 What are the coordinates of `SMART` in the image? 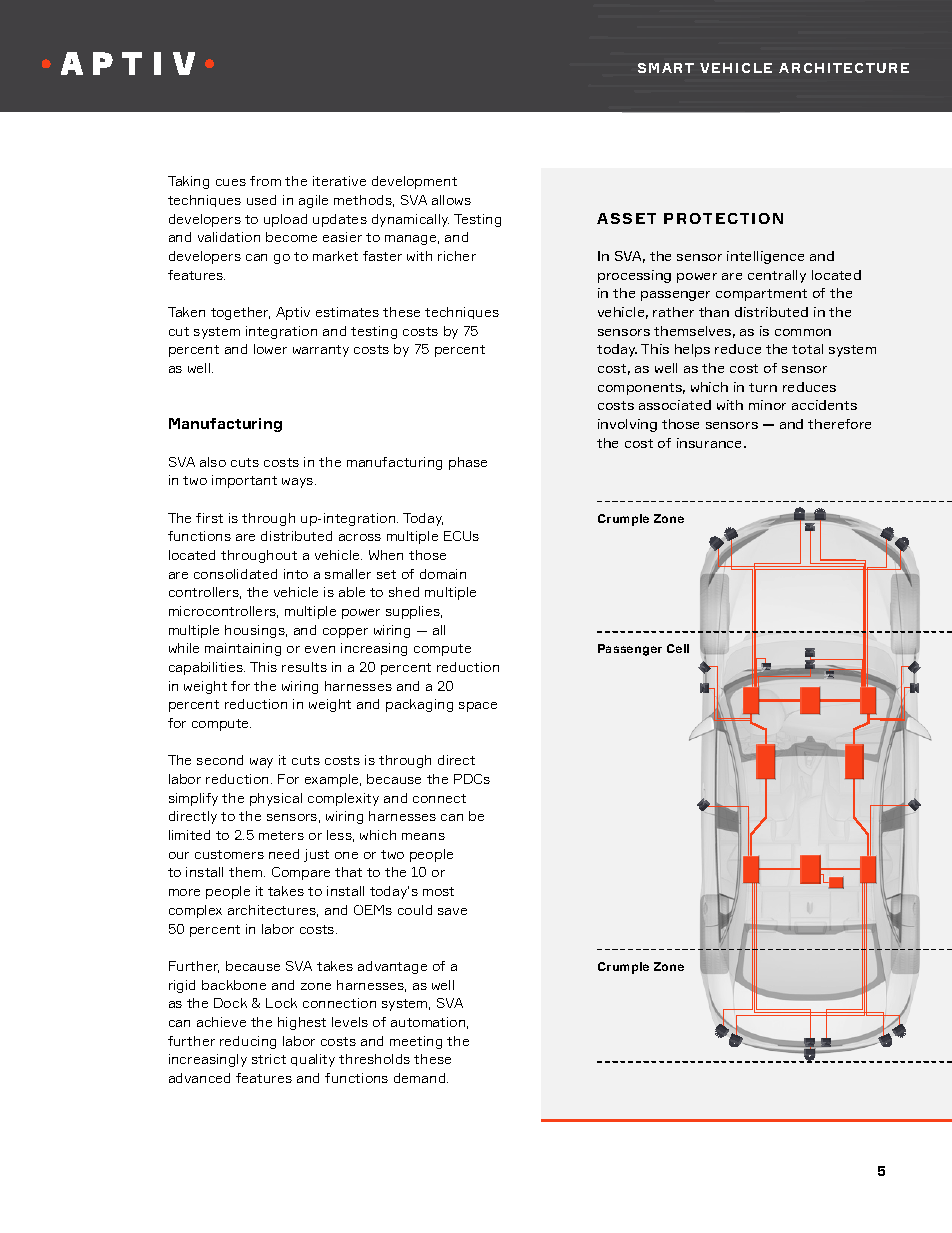 It's located at (666, 68).
